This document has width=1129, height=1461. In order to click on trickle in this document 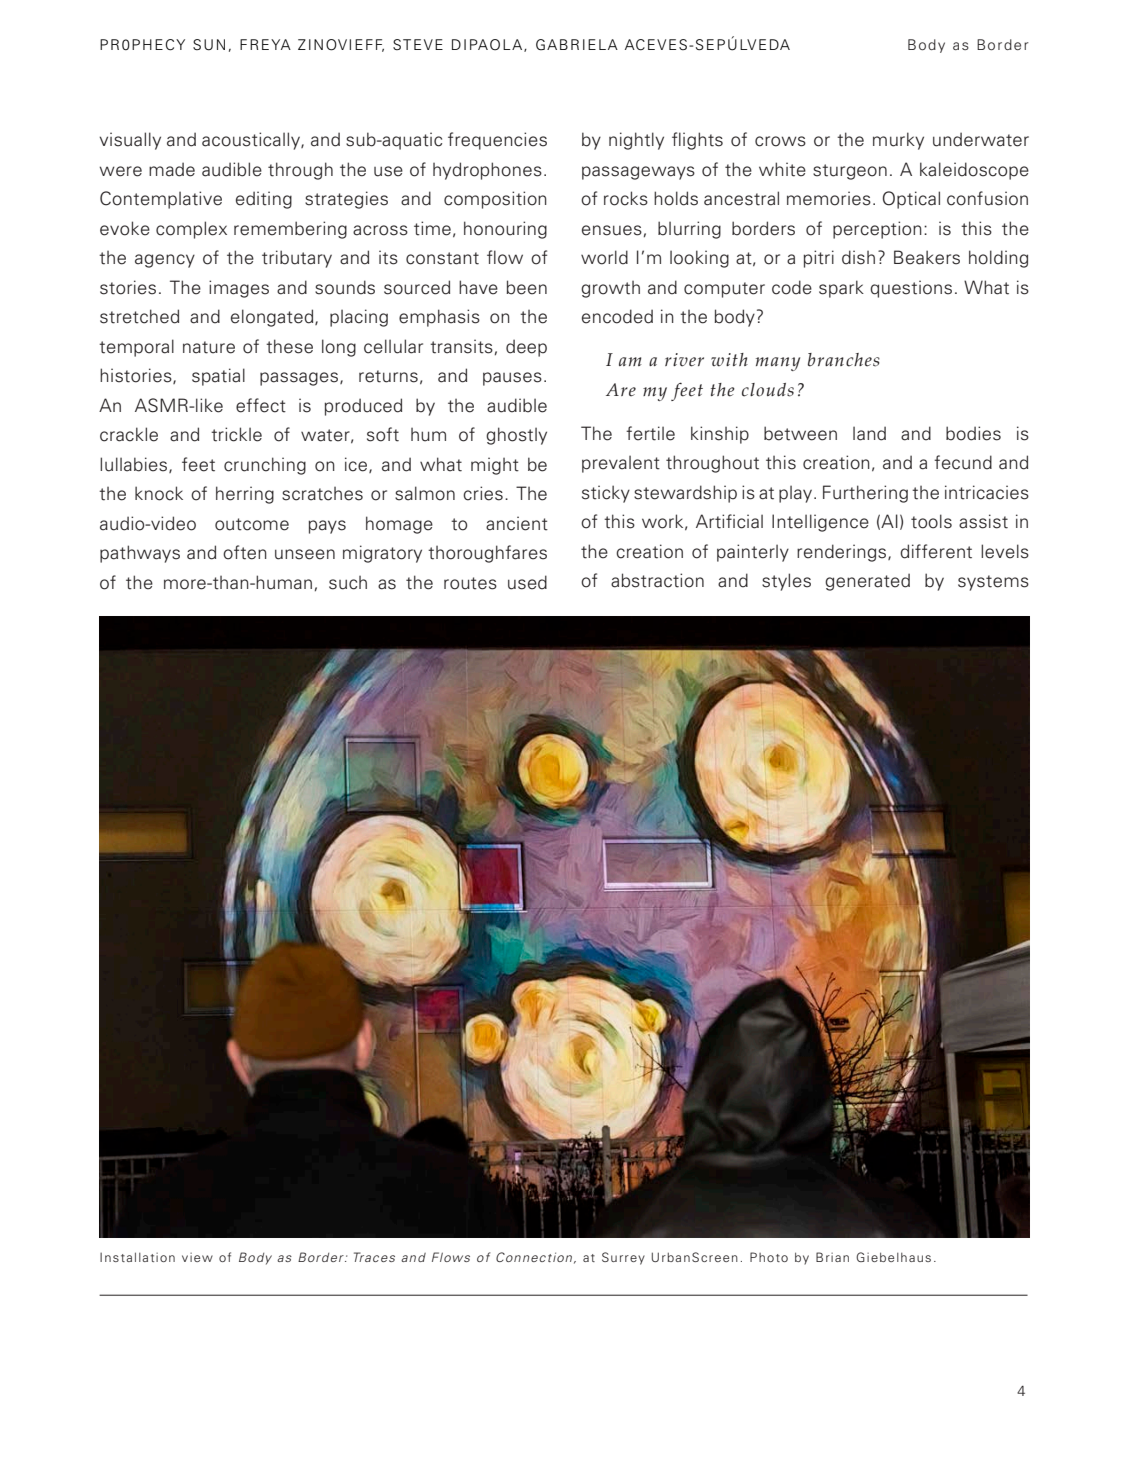, I will do `click(236, 434)`.
